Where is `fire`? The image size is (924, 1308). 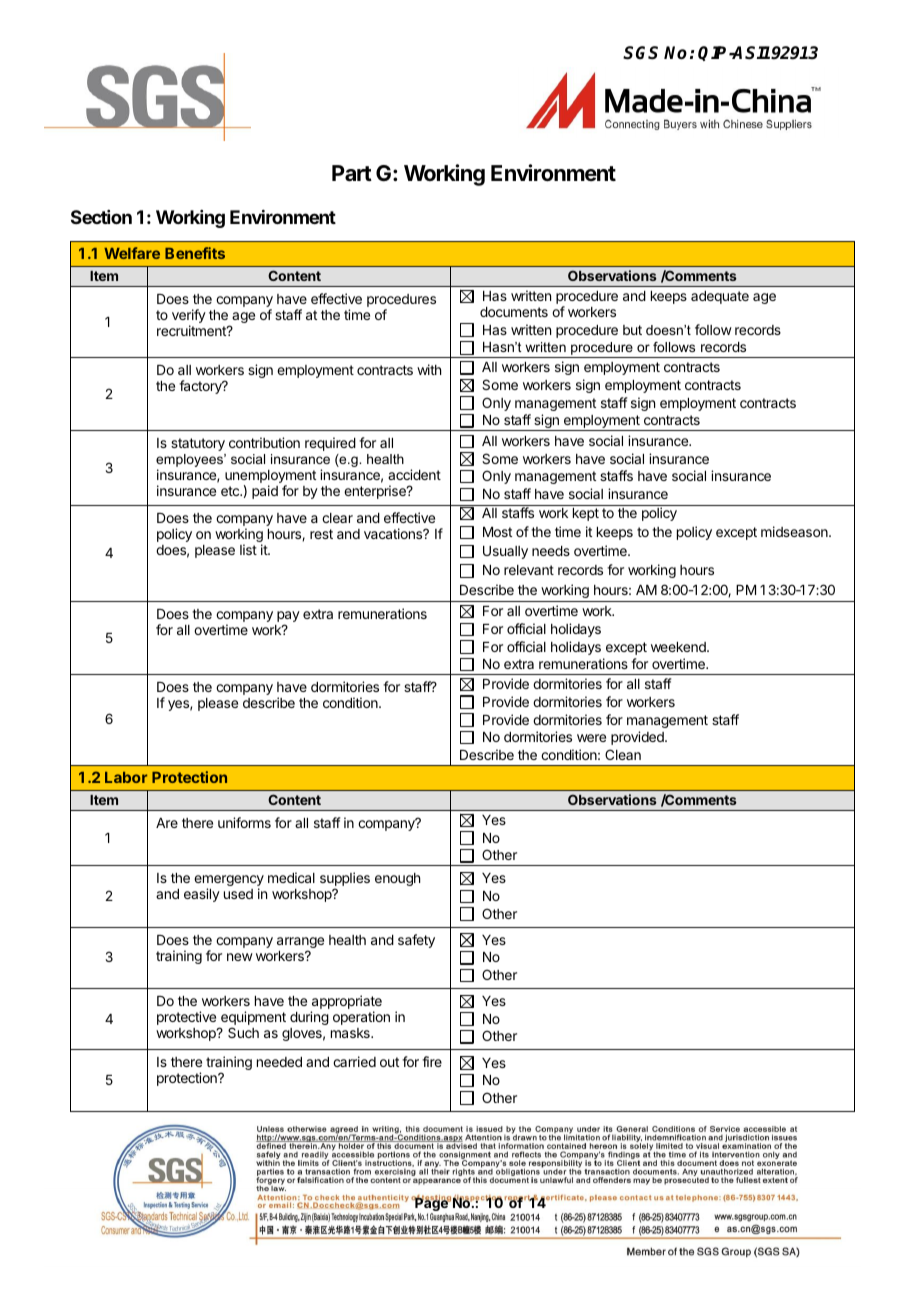 fire is located at coordinates (432, 1061).
